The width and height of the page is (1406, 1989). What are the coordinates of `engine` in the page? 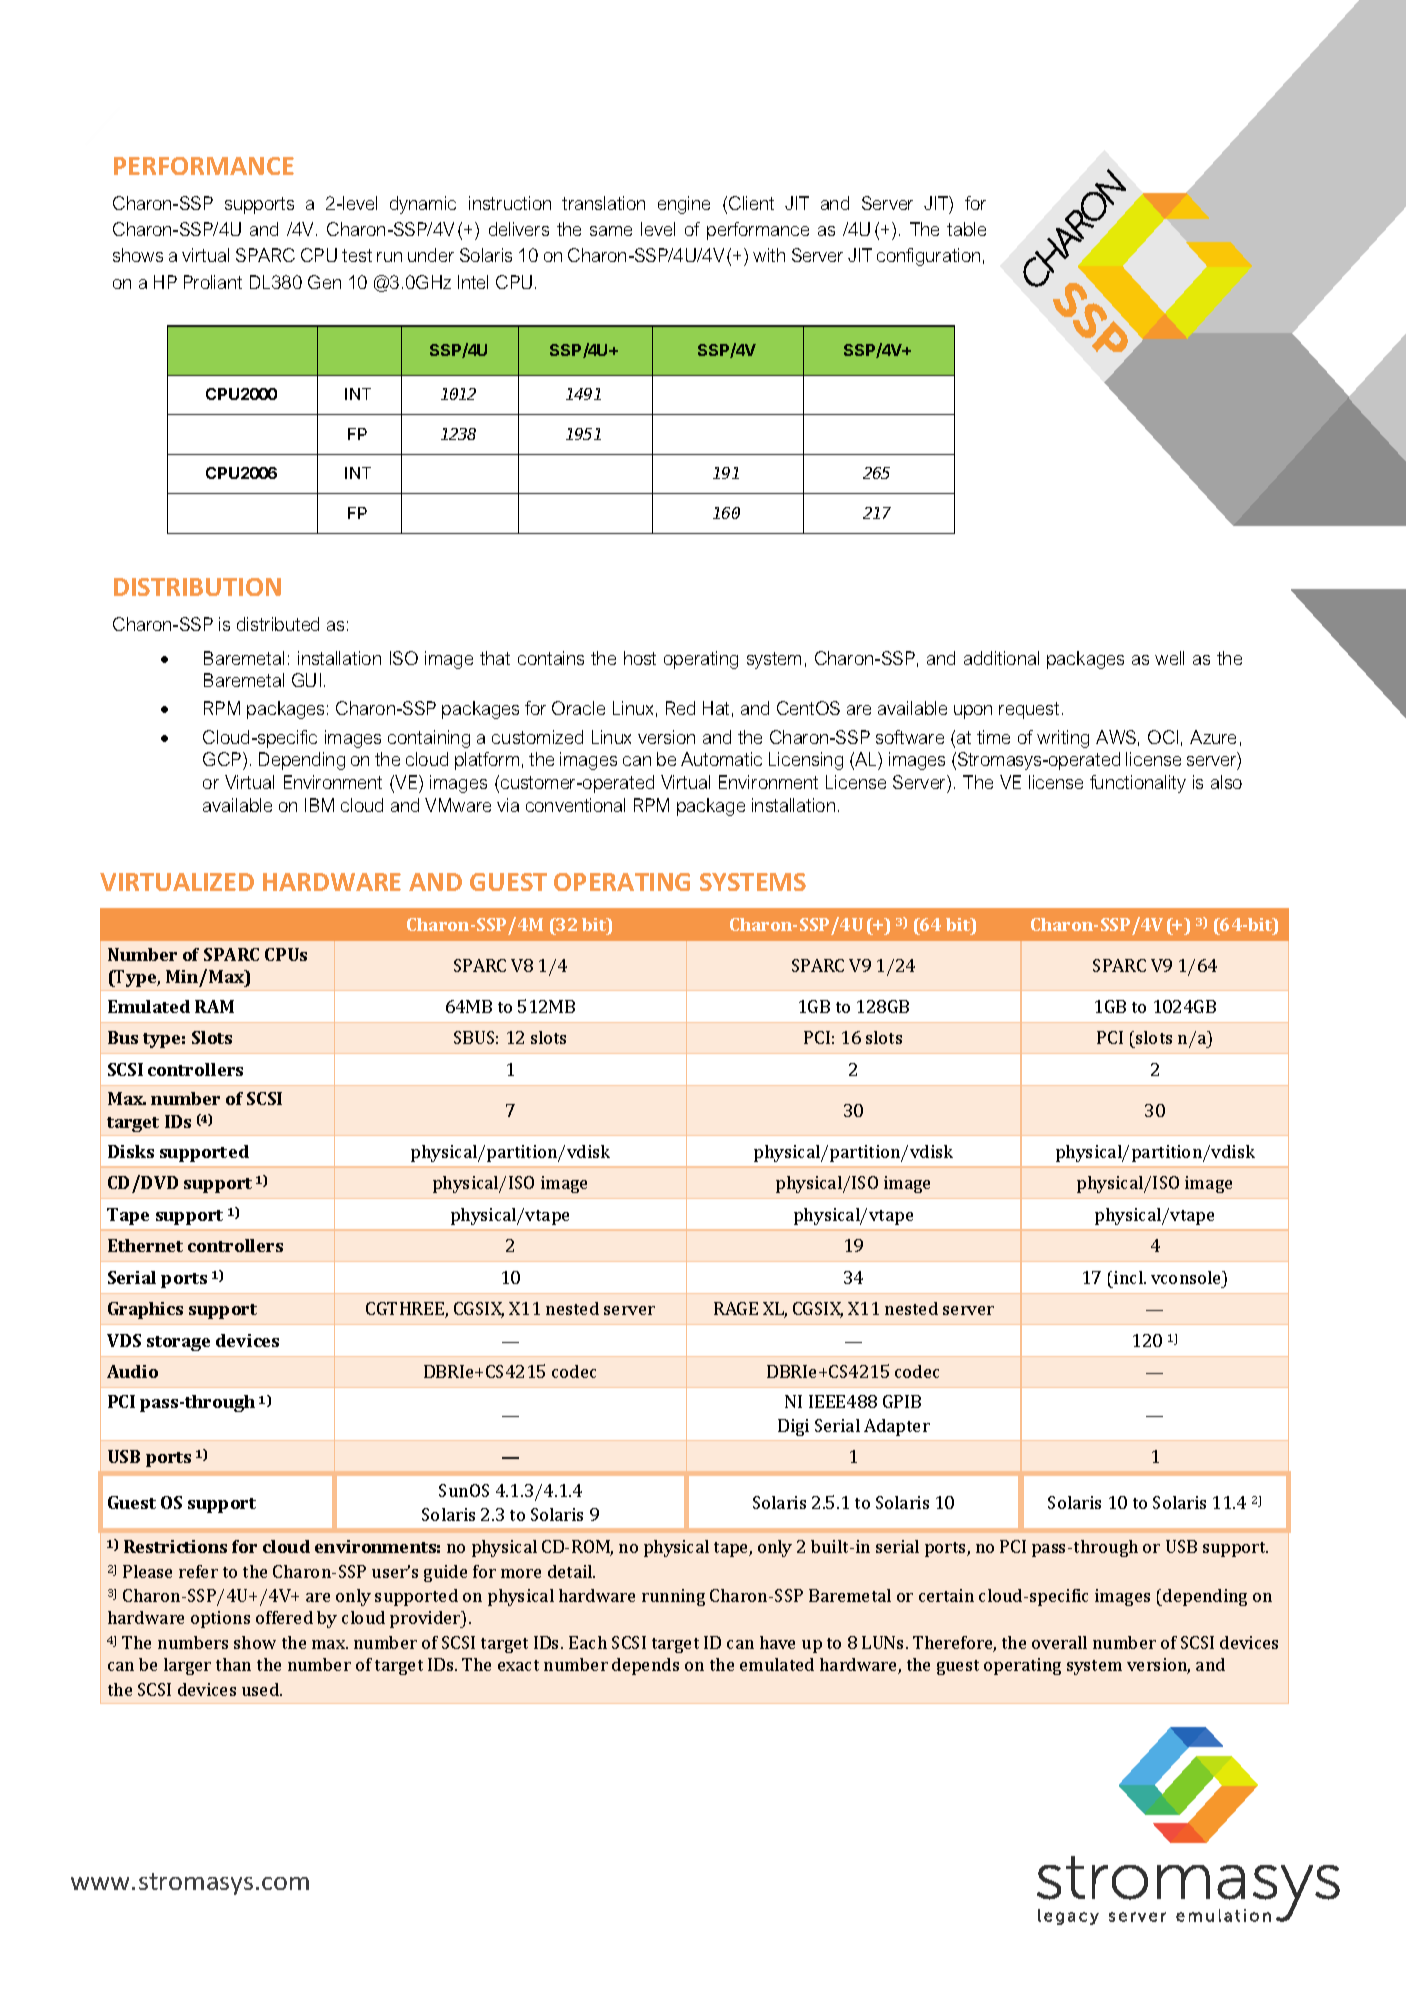 It's located at (684, 205).
